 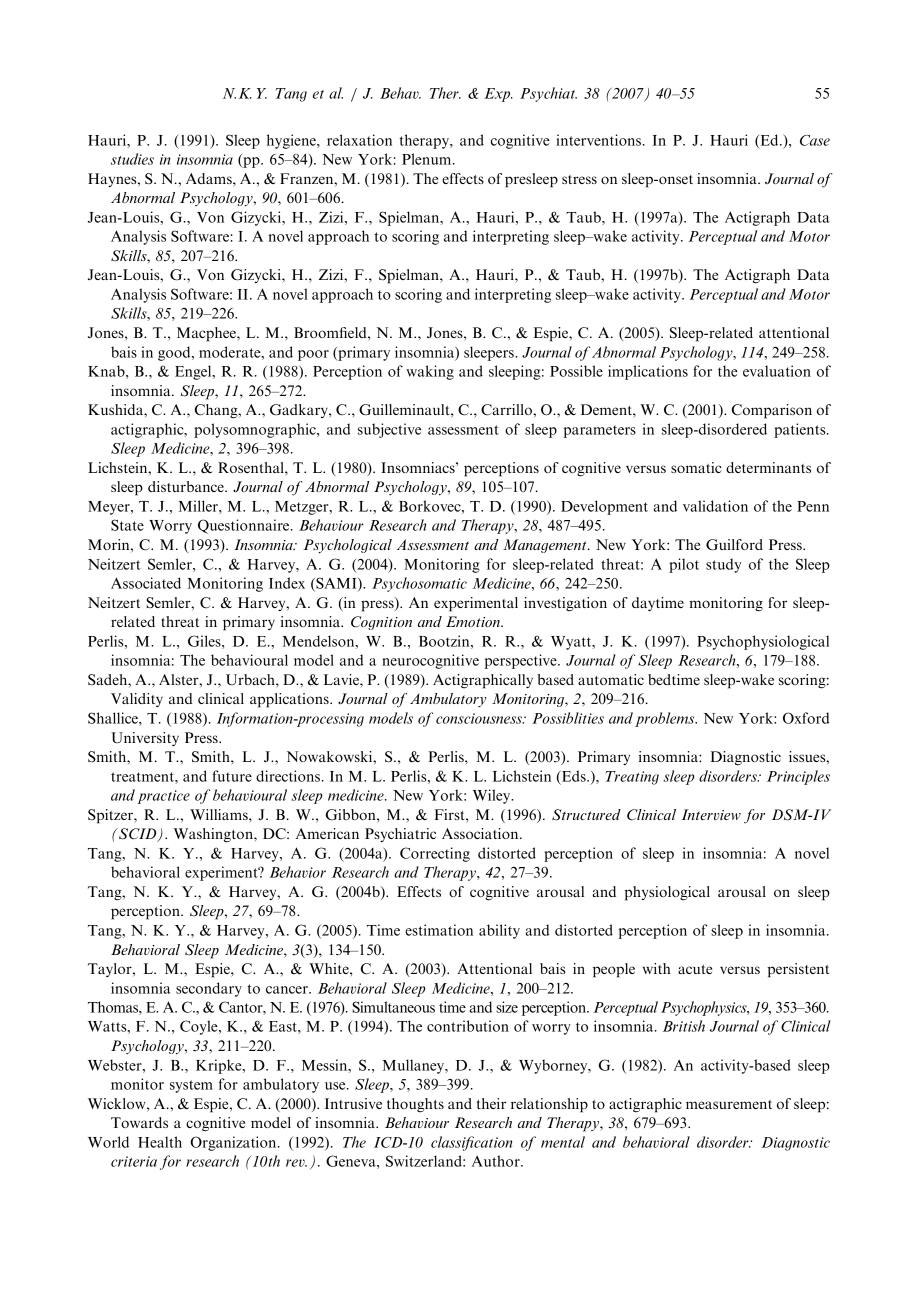 What do you see at coordinates (160, 1142) in the screenshot?
I see `Health` at bounding box center [160, 1142].
